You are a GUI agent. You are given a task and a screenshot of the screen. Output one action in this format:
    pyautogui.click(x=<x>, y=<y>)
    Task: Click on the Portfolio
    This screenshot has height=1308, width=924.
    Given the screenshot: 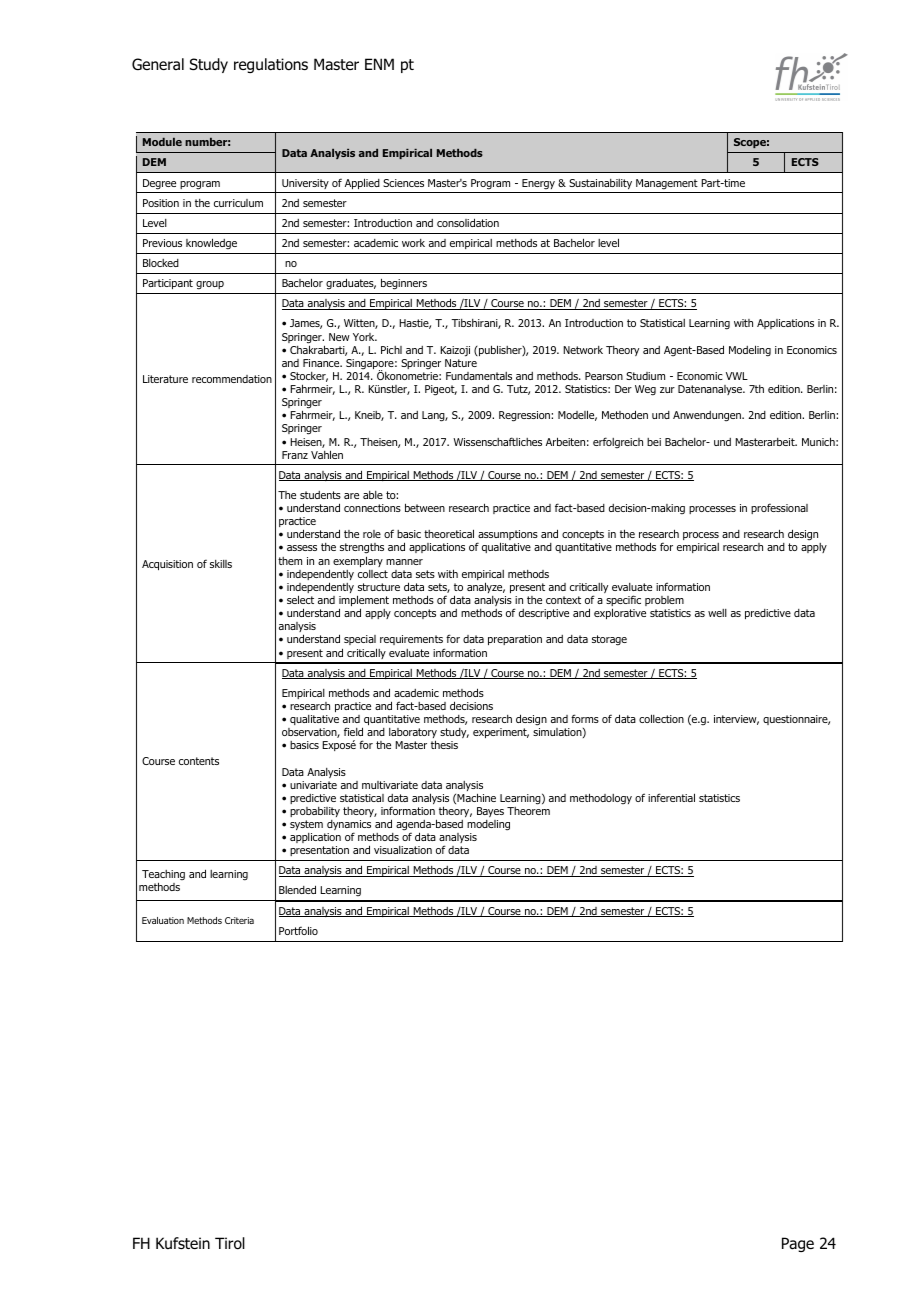 What is the action you would take?
    pyautogui.click(x=298, y=930)
